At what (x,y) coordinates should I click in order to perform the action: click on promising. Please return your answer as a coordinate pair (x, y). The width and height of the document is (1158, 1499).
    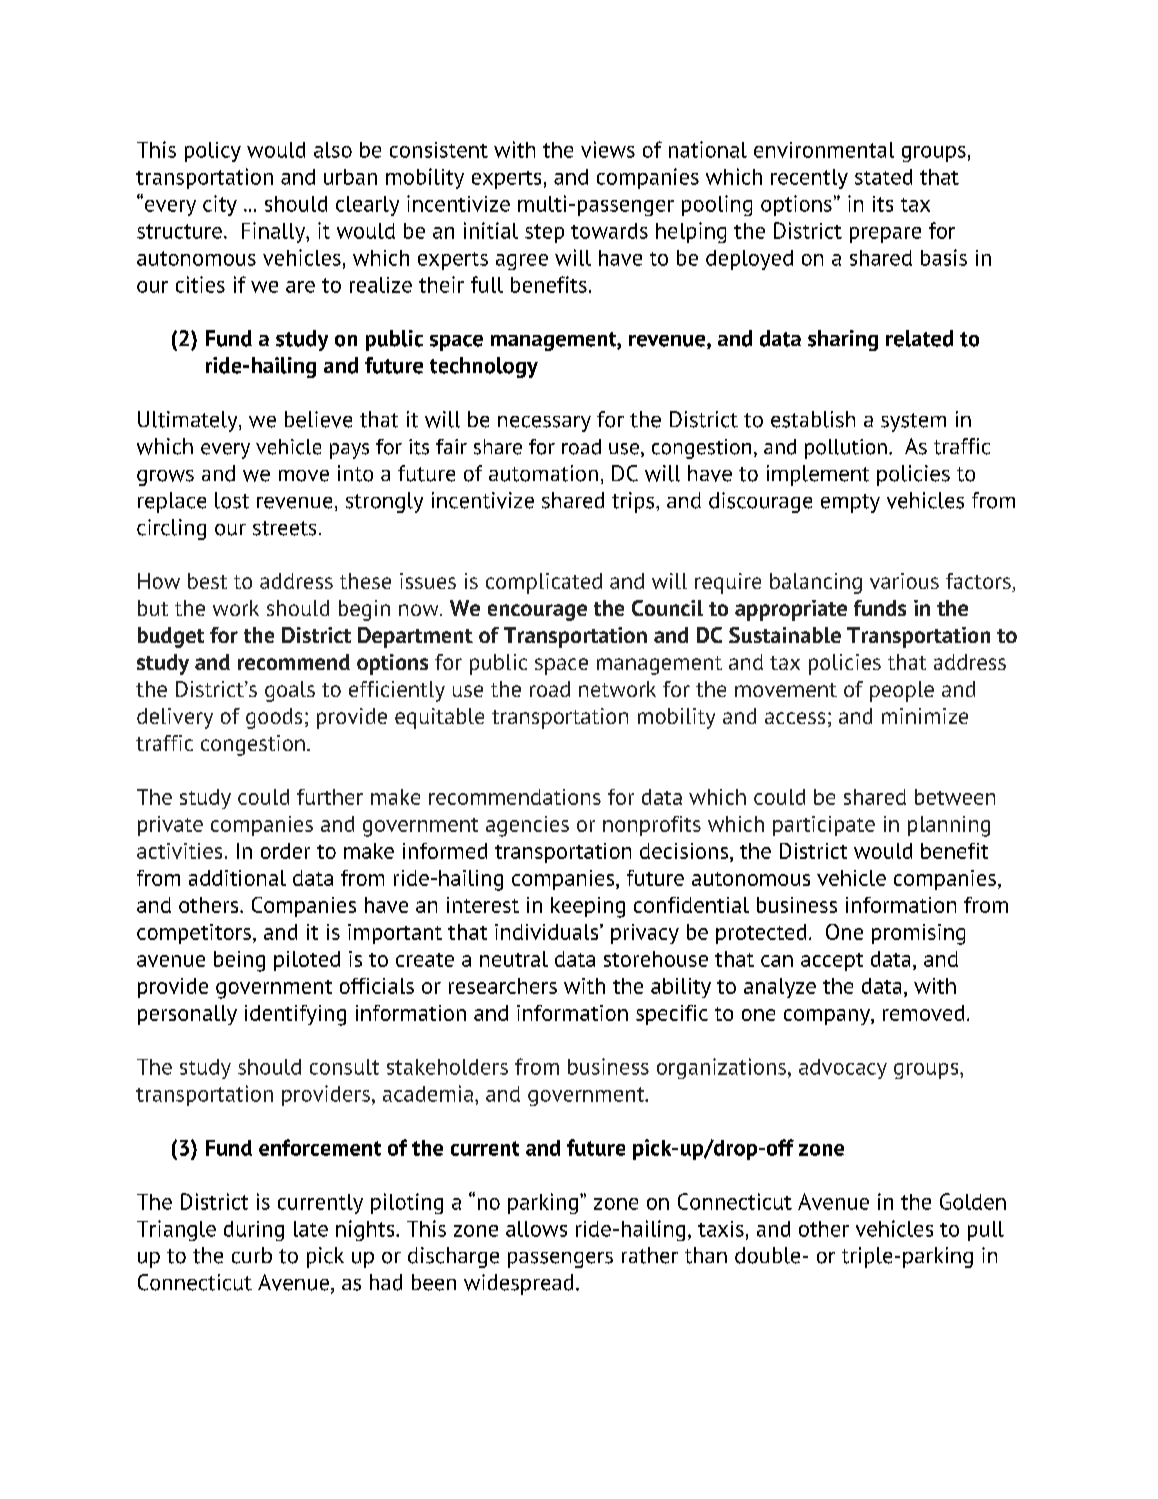
    Looking at the image, I should click on (918, 934).
